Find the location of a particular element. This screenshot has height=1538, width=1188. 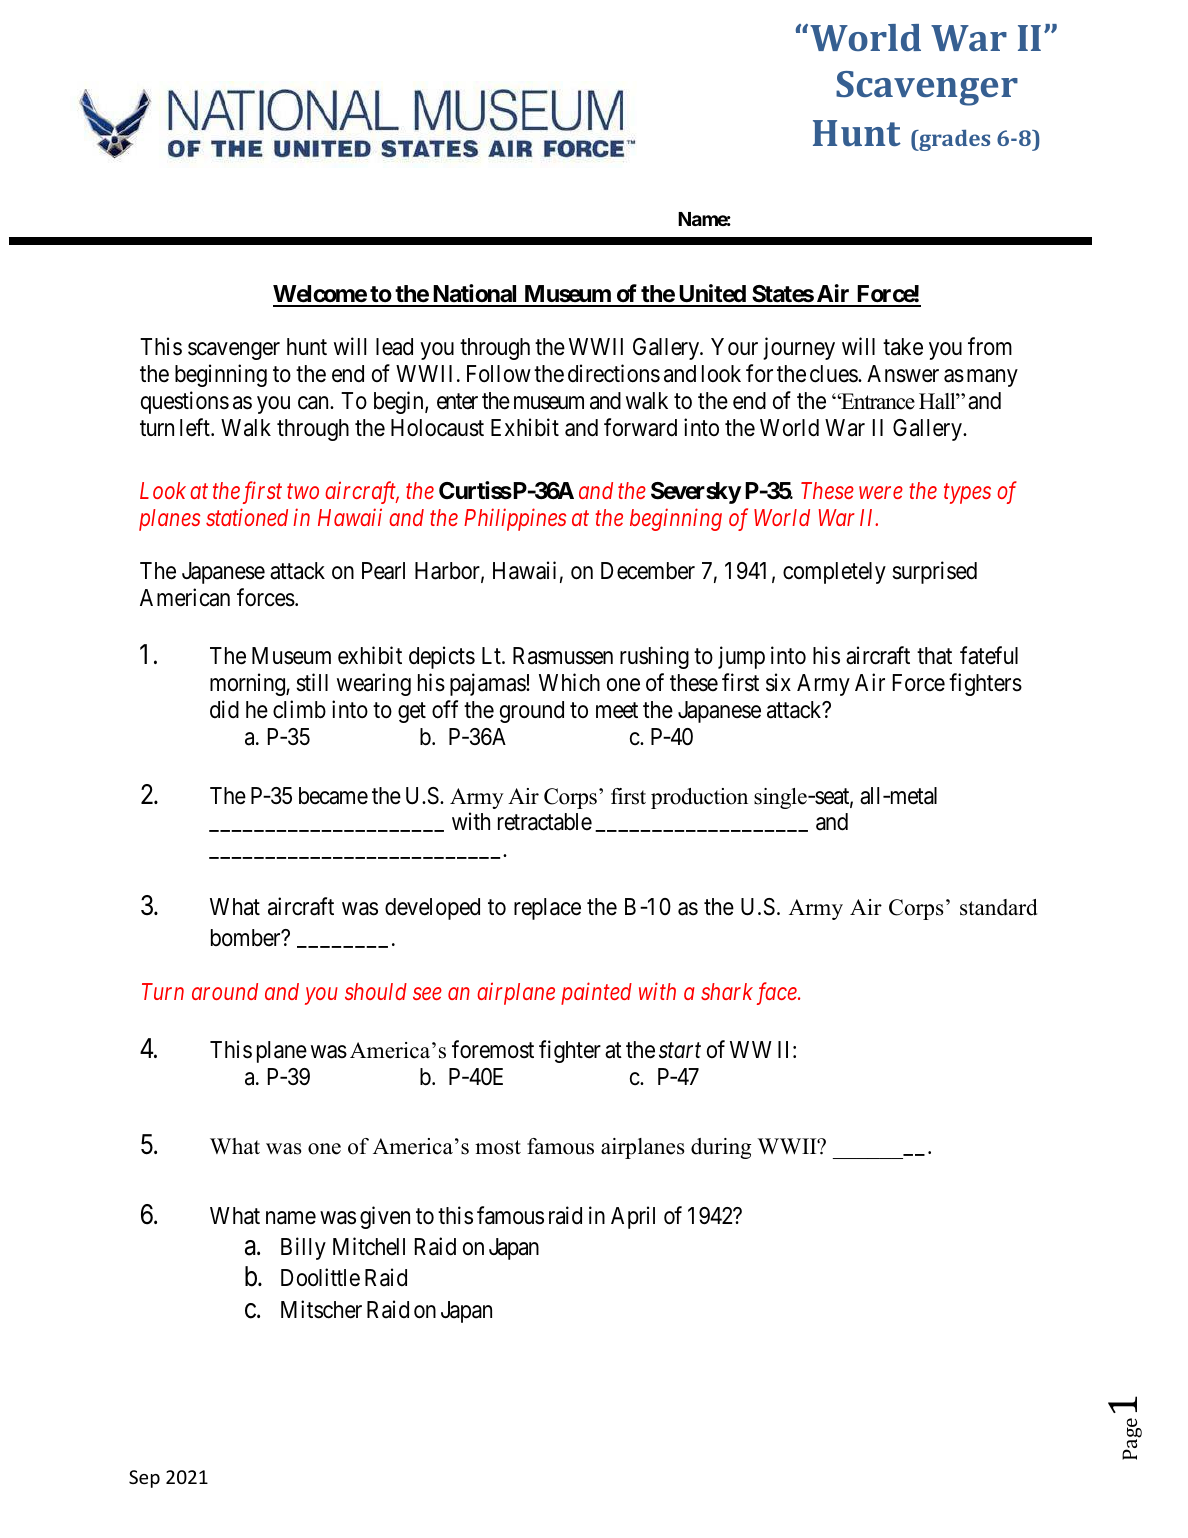

around is located at coordinates (225, 991).
